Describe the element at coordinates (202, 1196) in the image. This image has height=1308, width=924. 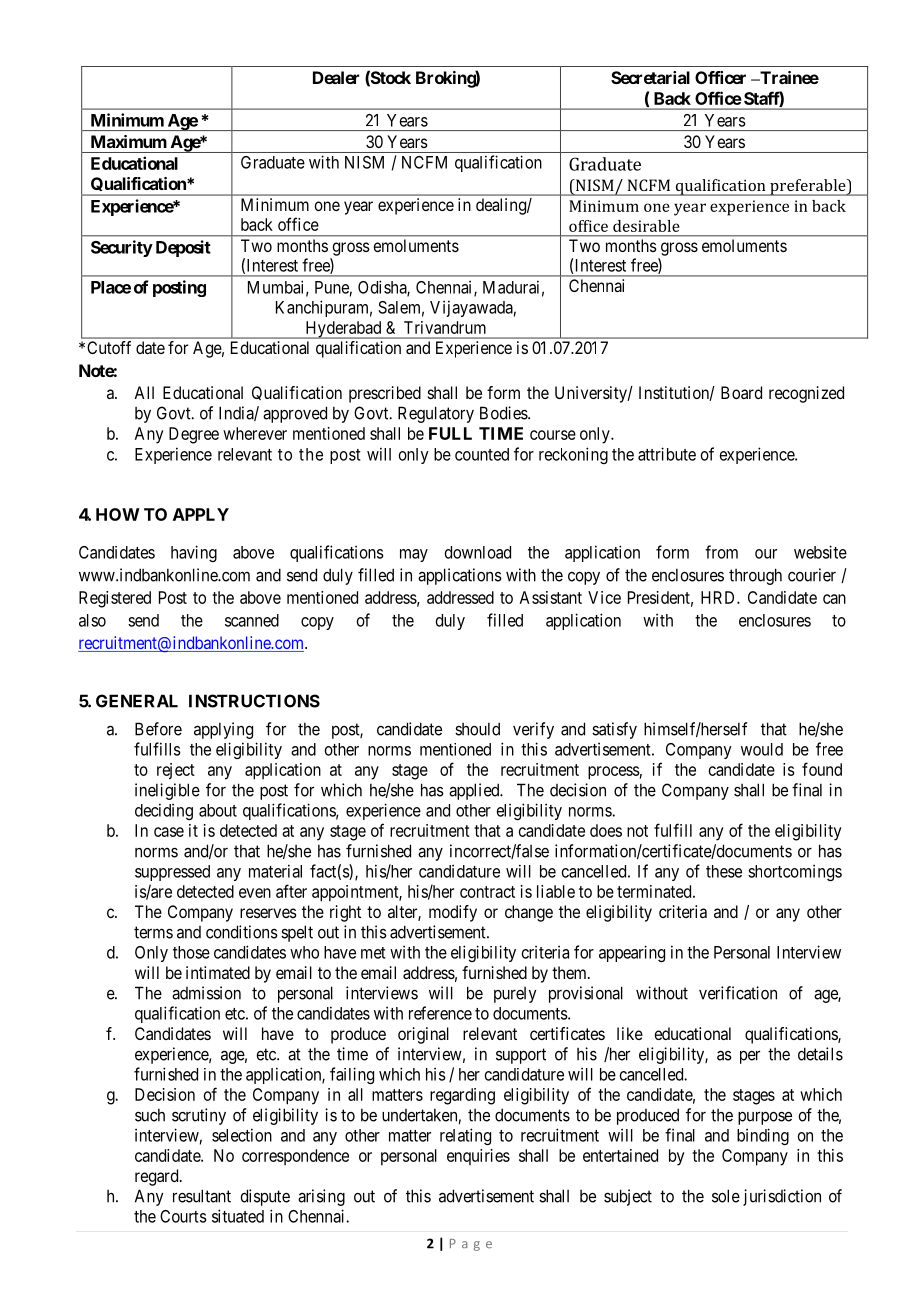
I see `resultant` at that location.
